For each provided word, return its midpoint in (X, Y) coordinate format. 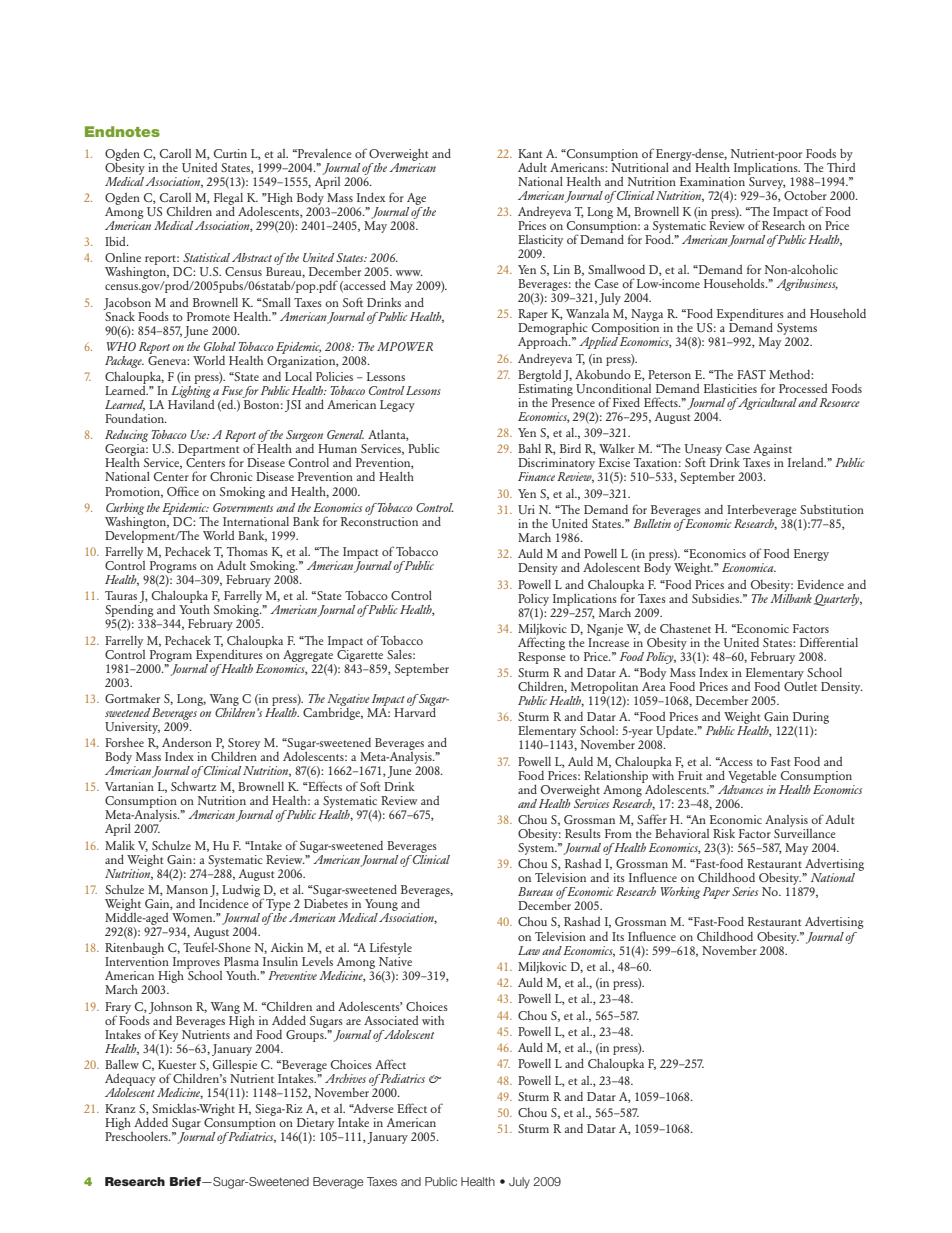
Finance (536, 476)
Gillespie (235, 1065)
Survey (766, 181)
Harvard (415, 711)
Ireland (807, 462)
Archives (345, 1078)
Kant (530, 153)
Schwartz (193, 786)
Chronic (231, 476)
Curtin (230, 153)
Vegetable (752, 777)
